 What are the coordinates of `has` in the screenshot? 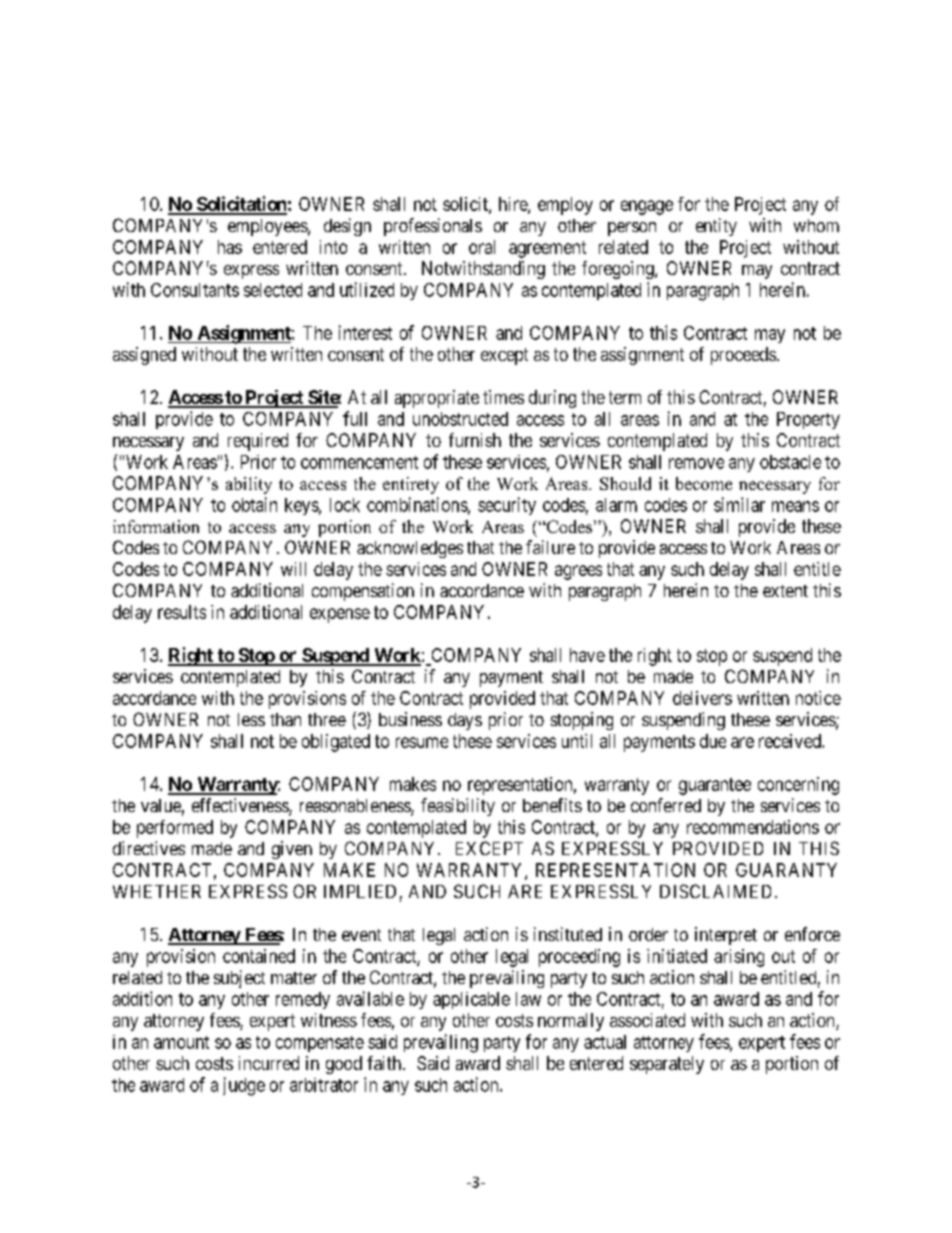 It's located at (230, 247).
